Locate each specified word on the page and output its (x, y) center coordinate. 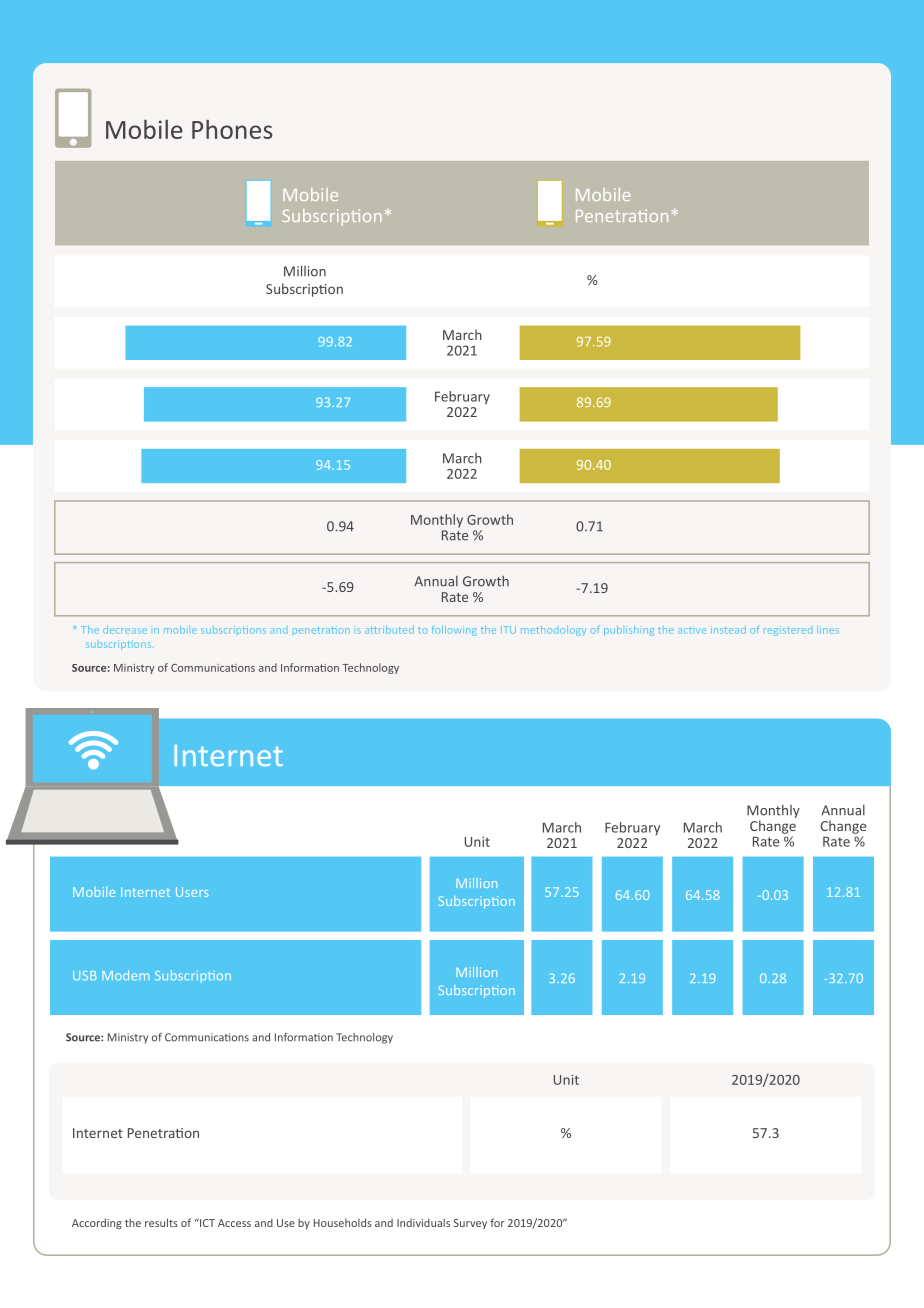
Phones (232, 129)
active (692, 631)
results (161, 1222)
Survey (470, 1224)
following (454, 631)
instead (728, 630)
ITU (508, 630)
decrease (125, 630)
